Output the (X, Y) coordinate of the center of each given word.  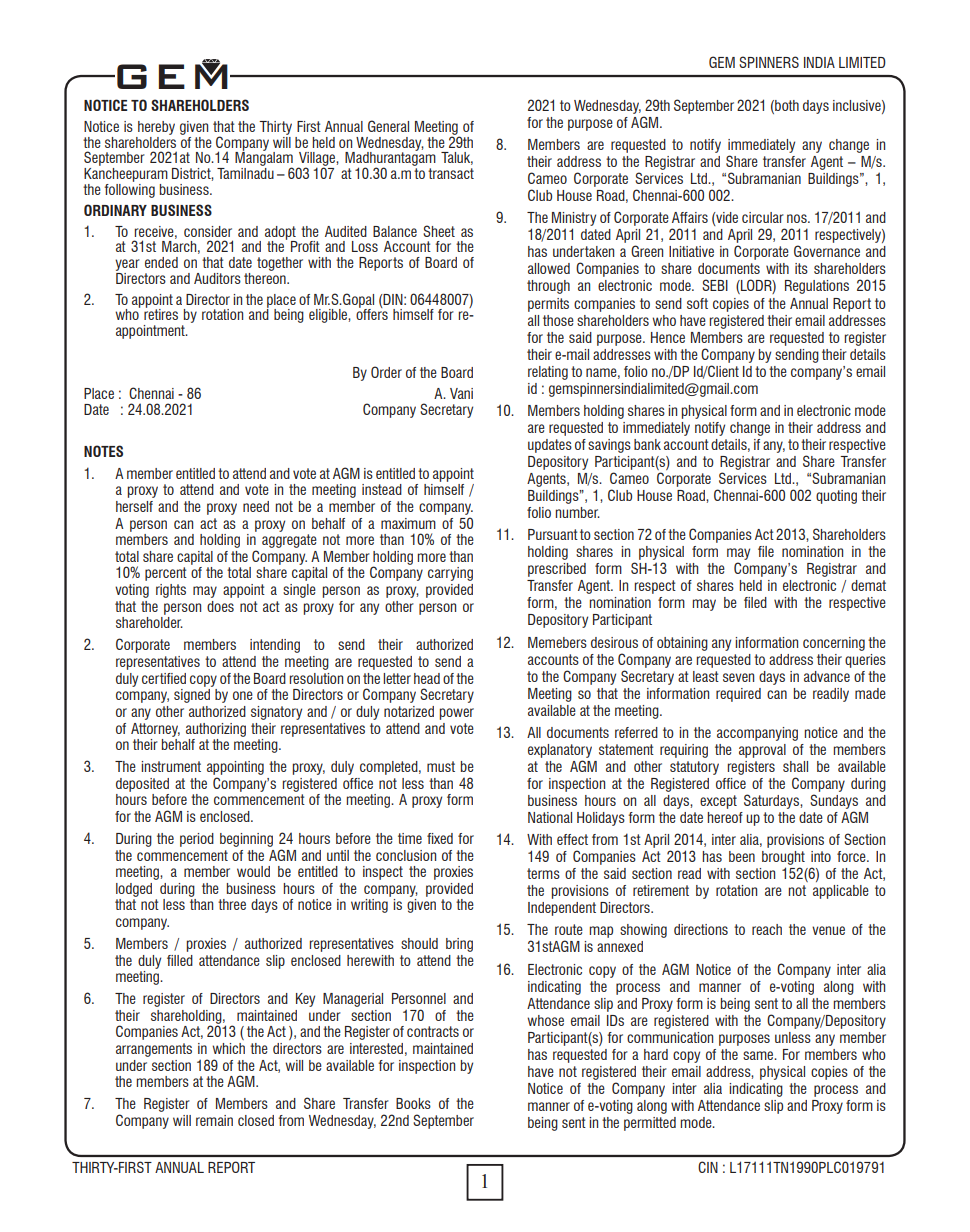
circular (763, 217)
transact (451, 173)
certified (164, 678)
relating (548, 373)
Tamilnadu (245, 172)
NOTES (103, 451)
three (232, 904)
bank (647, 444)
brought (783, 858)
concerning (834, 644)
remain (214, 1120)
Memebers (557, 642)
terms (543, 873)
